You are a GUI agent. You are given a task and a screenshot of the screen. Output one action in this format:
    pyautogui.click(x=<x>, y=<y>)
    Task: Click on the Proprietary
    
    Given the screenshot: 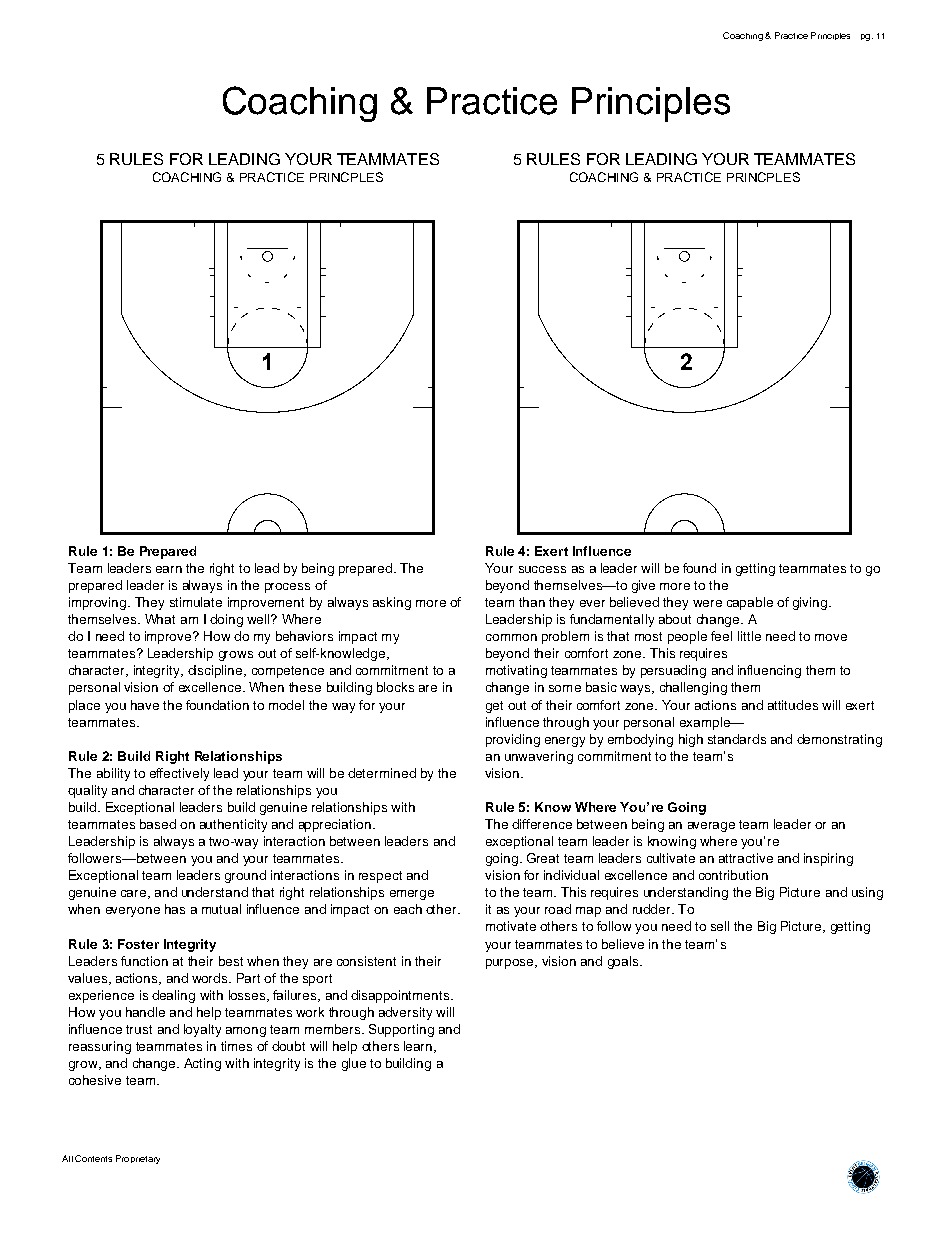 What is the action you would take?
    pyautogui.click(x=138, y=1159)
